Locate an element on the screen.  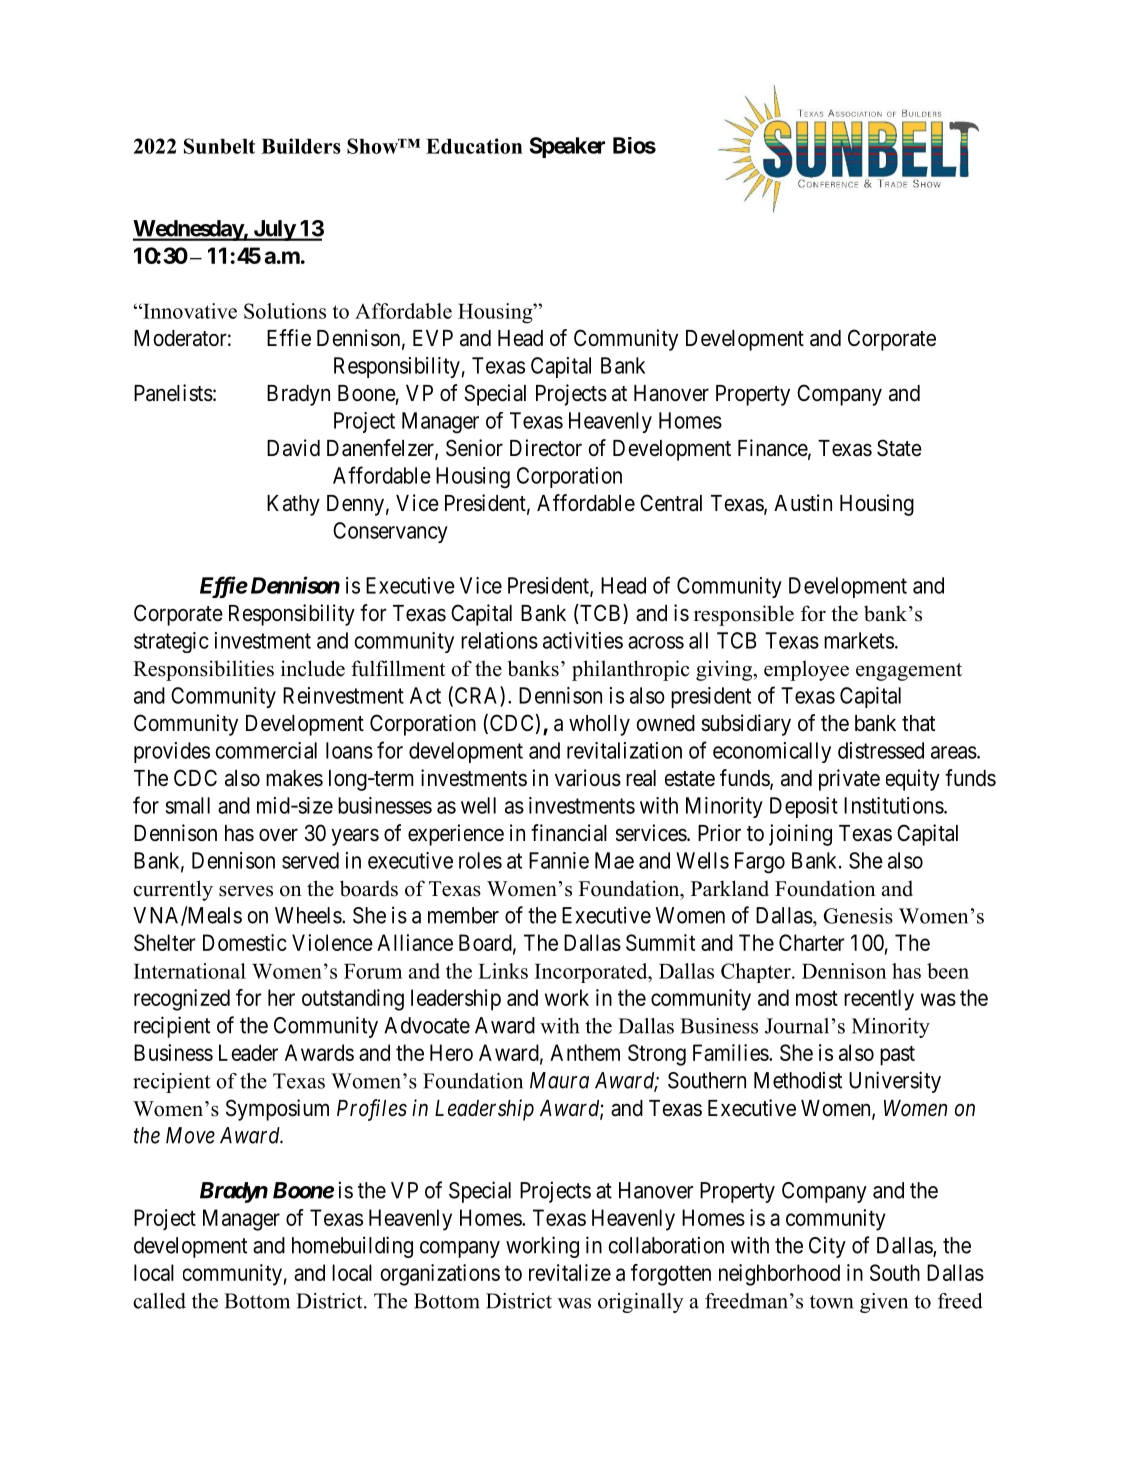
commercial is located at coordinates (266, 750).
